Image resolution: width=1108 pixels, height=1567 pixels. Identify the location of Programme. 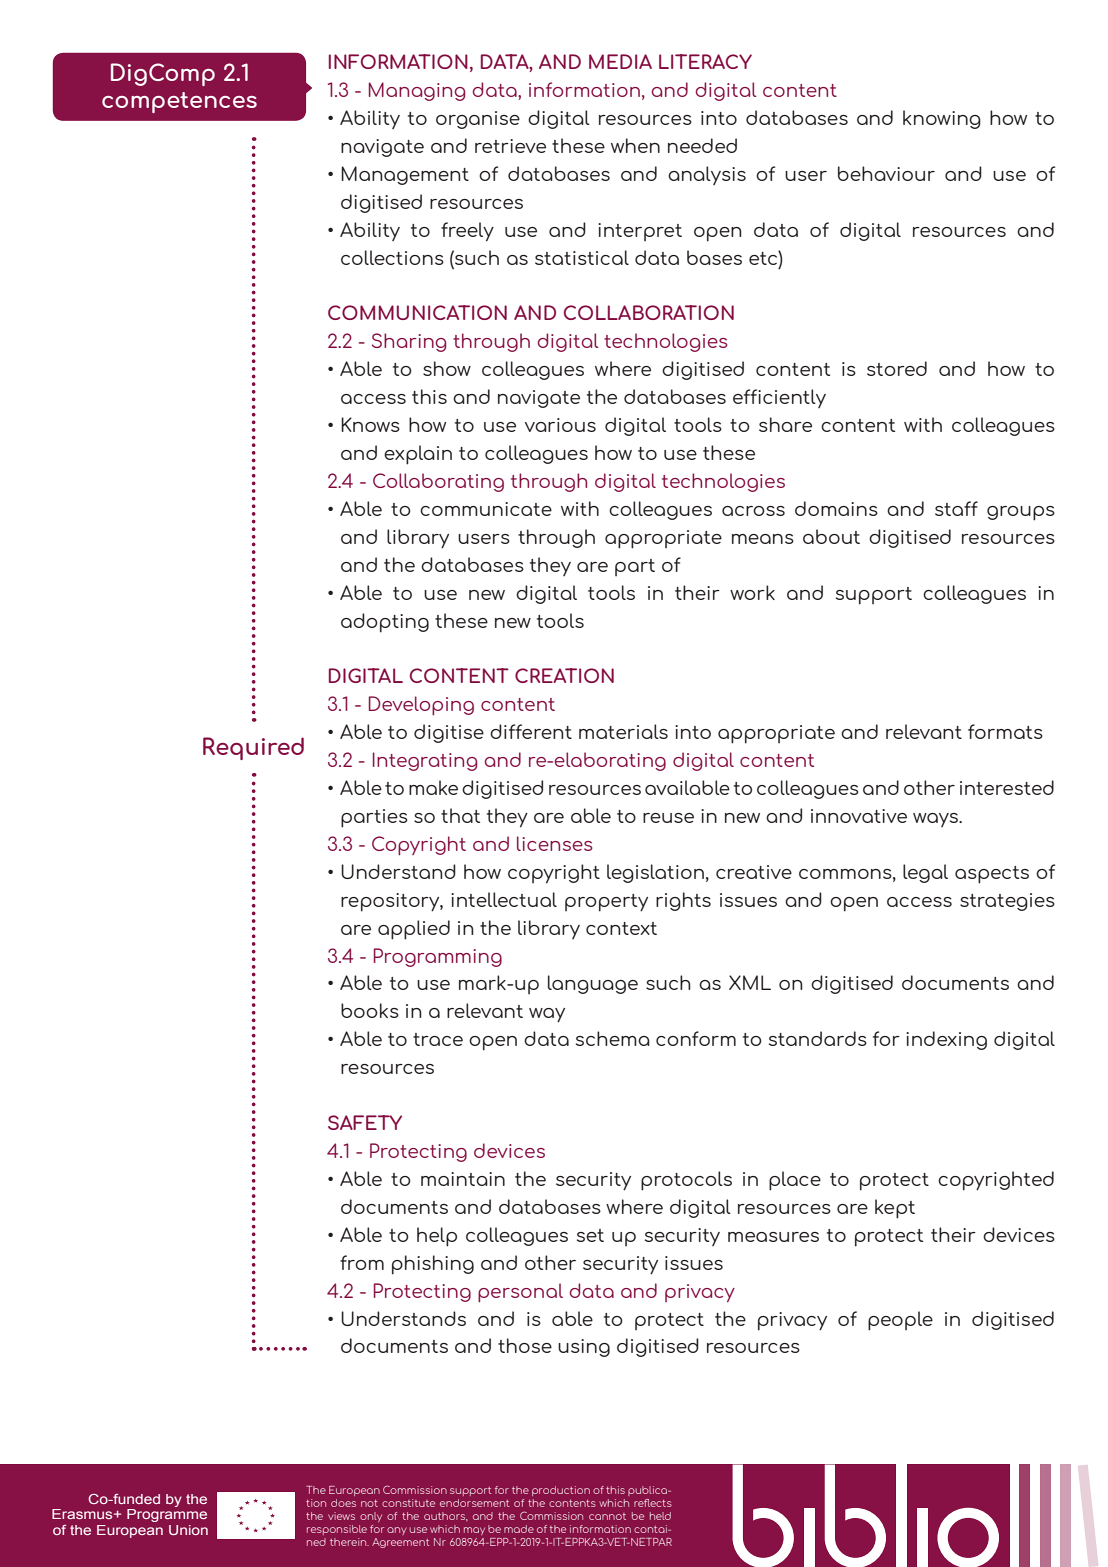
(167, 1515).
